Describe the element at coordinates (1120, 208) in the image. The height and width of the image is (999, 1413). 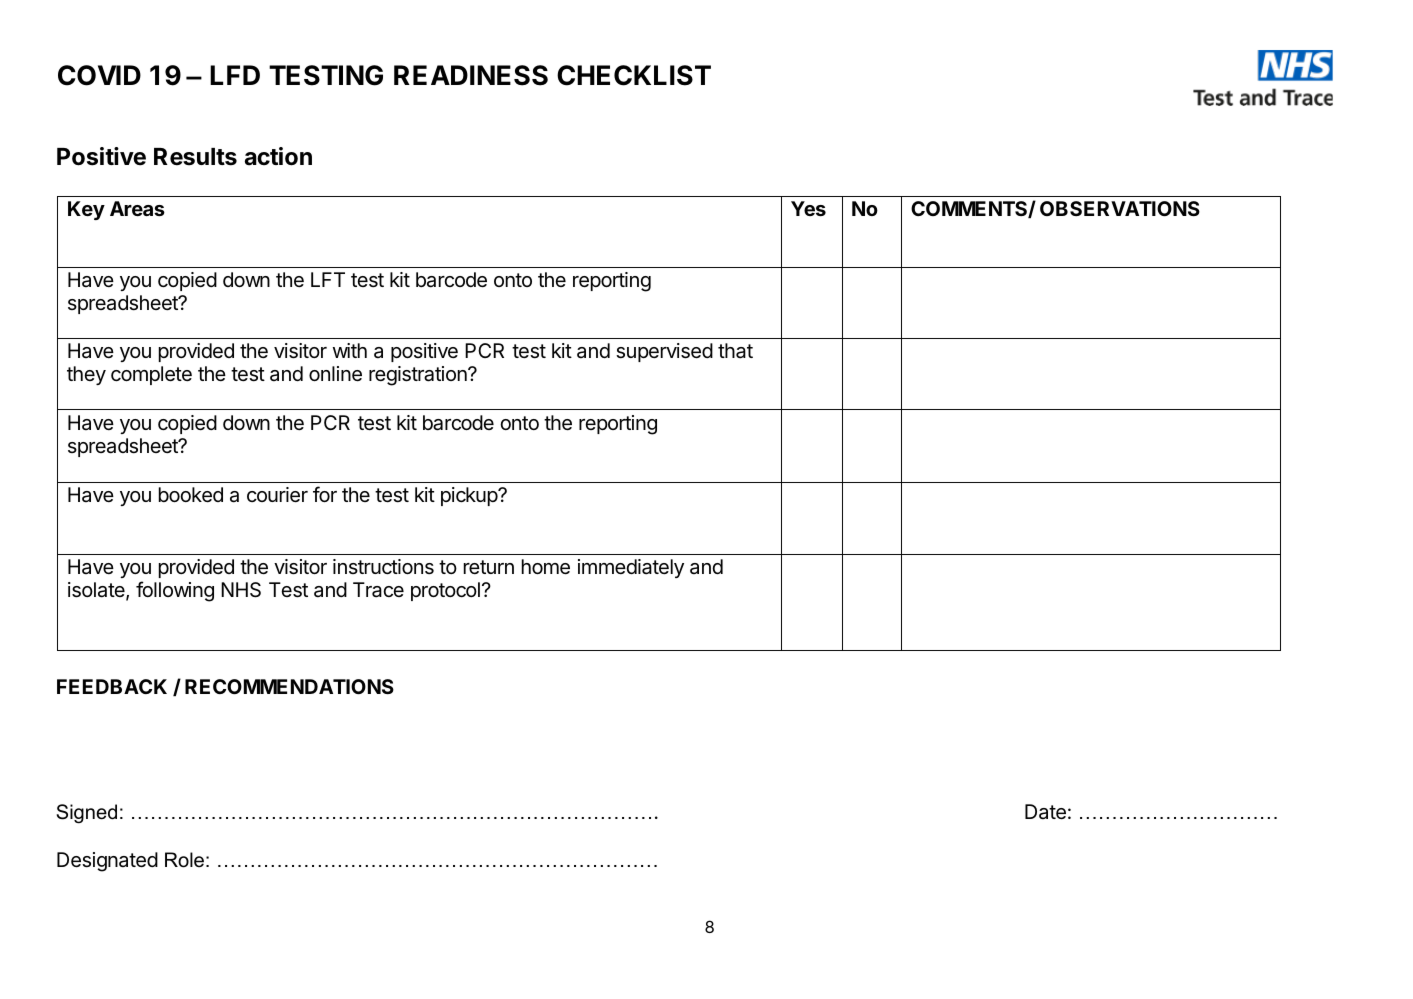
I see `OBSERVATIONS` at that location.
